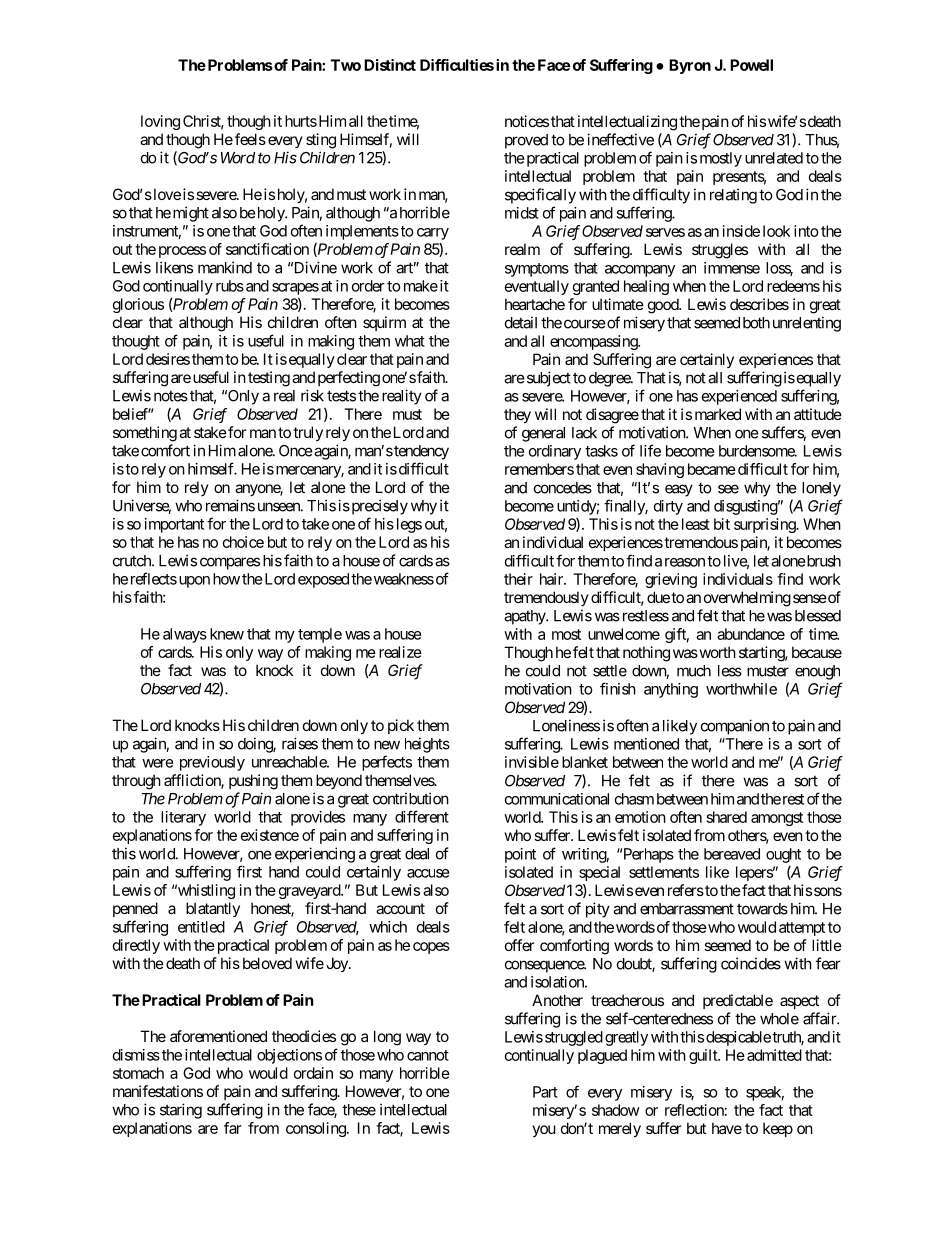  I want to click on Part, so click(545, 1092).
